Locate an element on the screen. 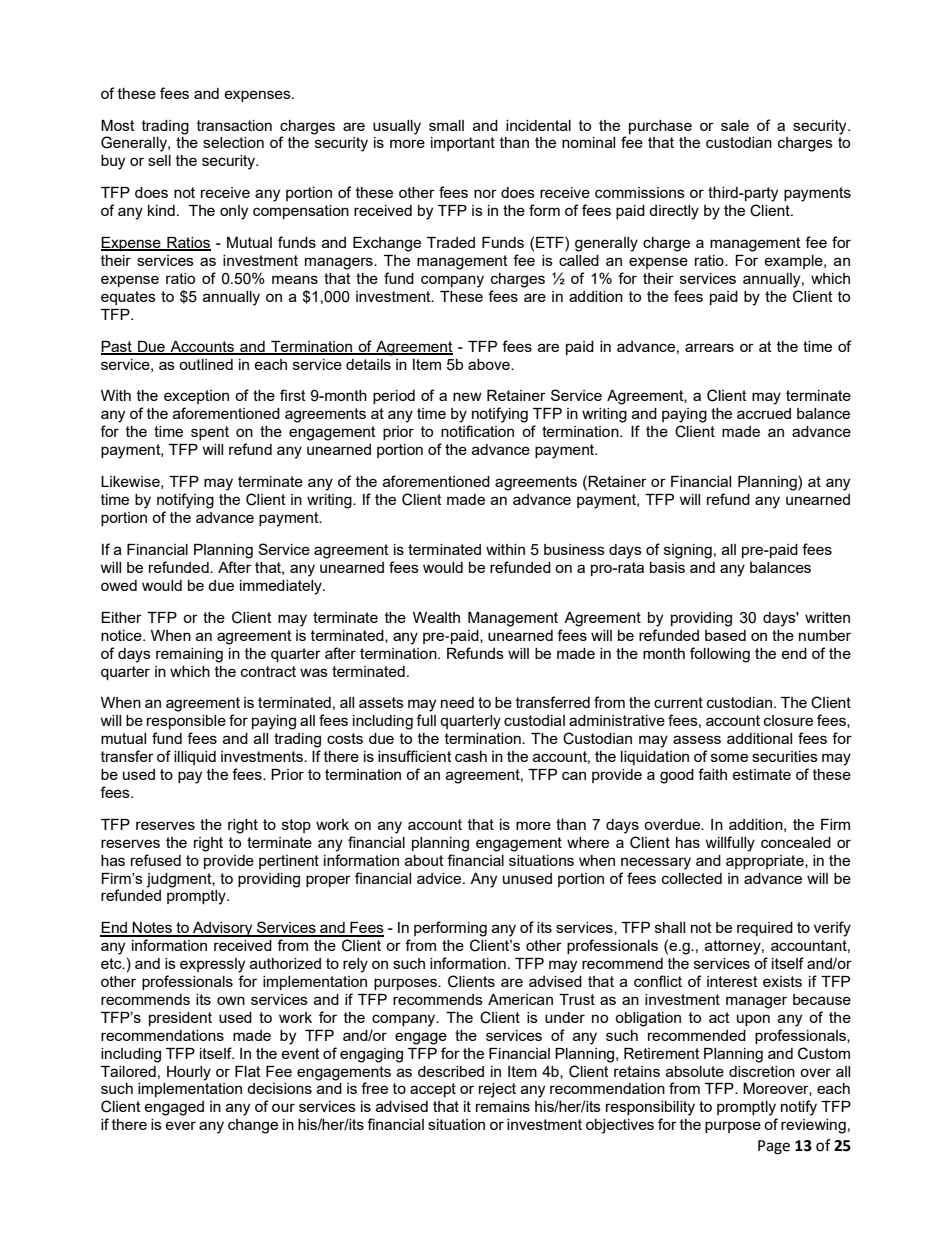 The image size is (952, 1233). sale is located at coordinates (735, 125).
